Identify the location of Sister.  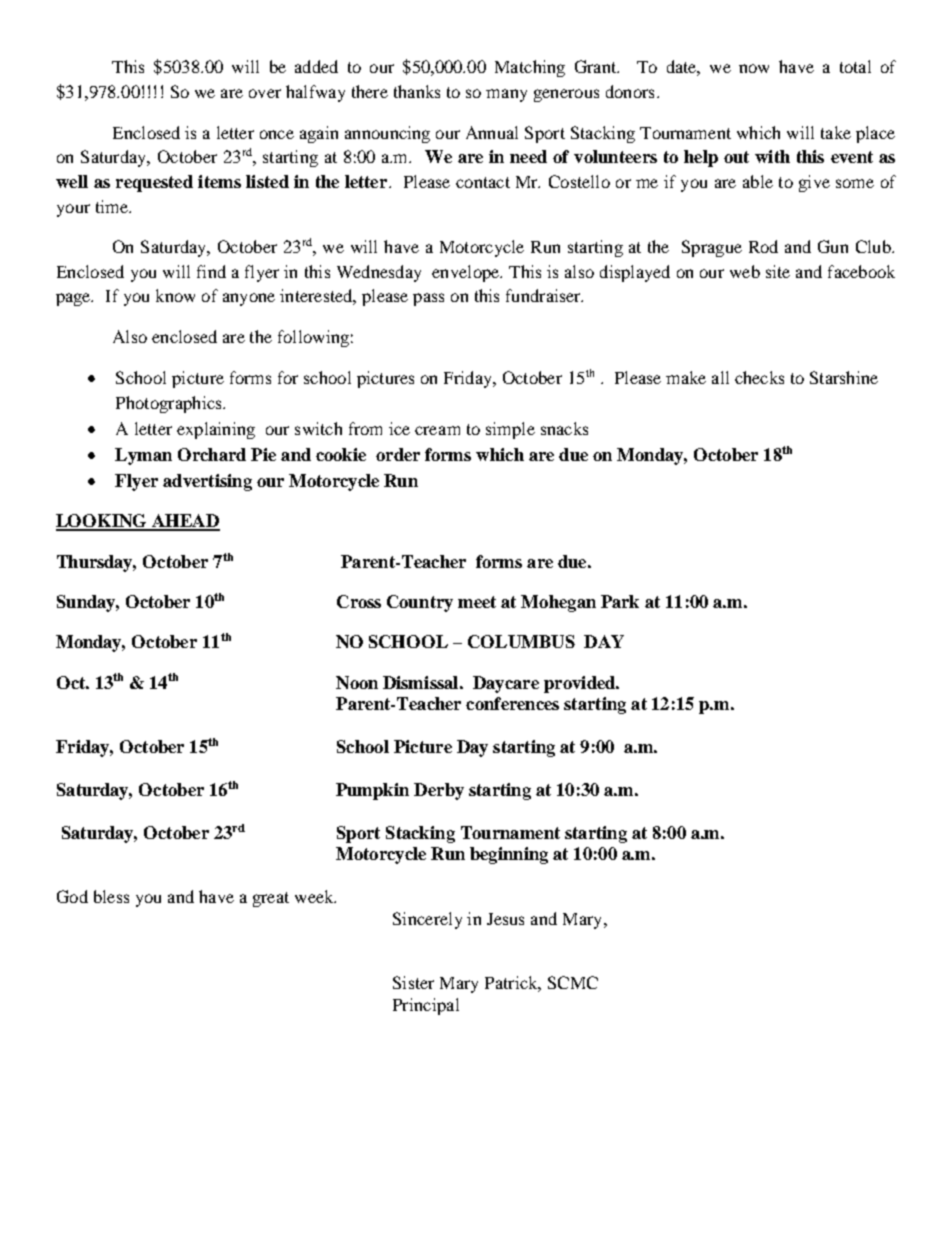
(413, 982).
